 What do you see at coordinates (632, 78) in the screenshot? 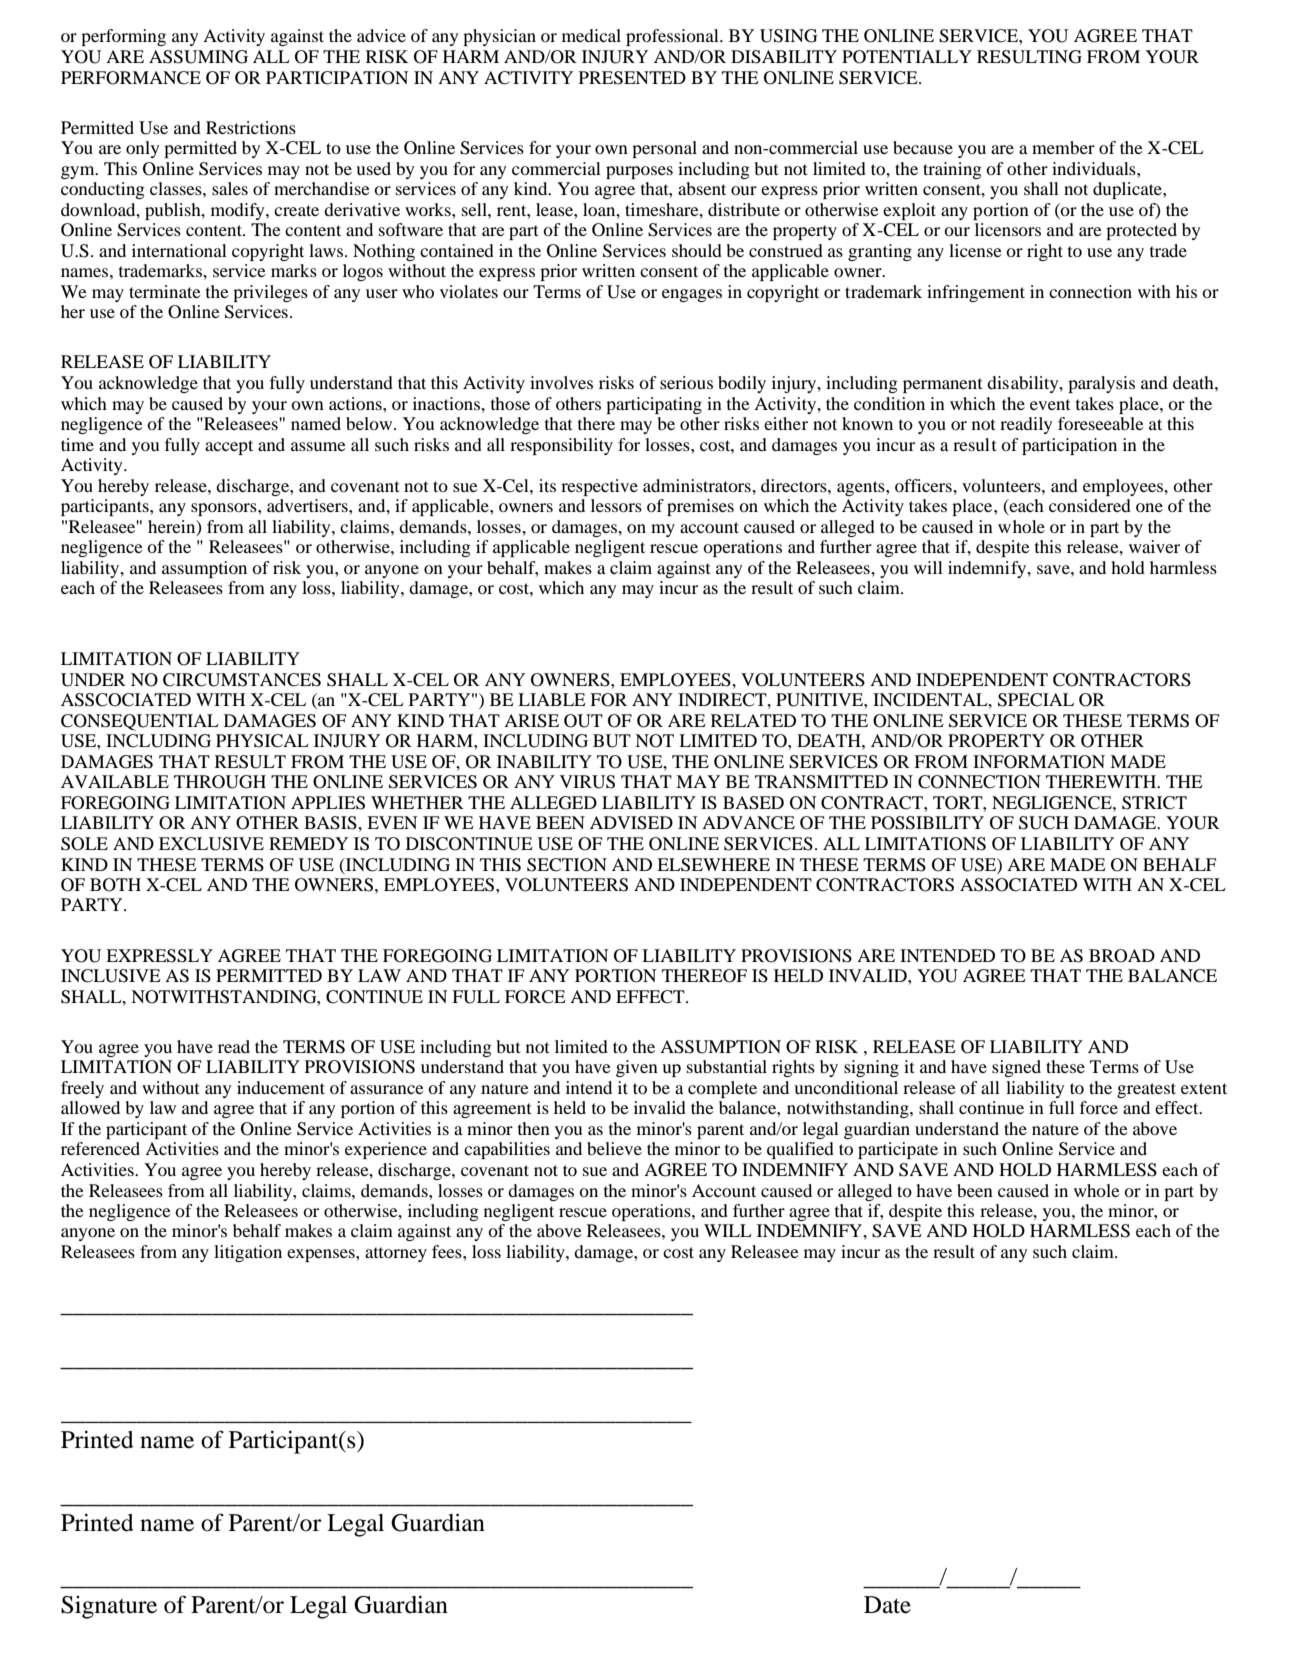
I see `PRESENTED` at bounding box center [632, 78].
